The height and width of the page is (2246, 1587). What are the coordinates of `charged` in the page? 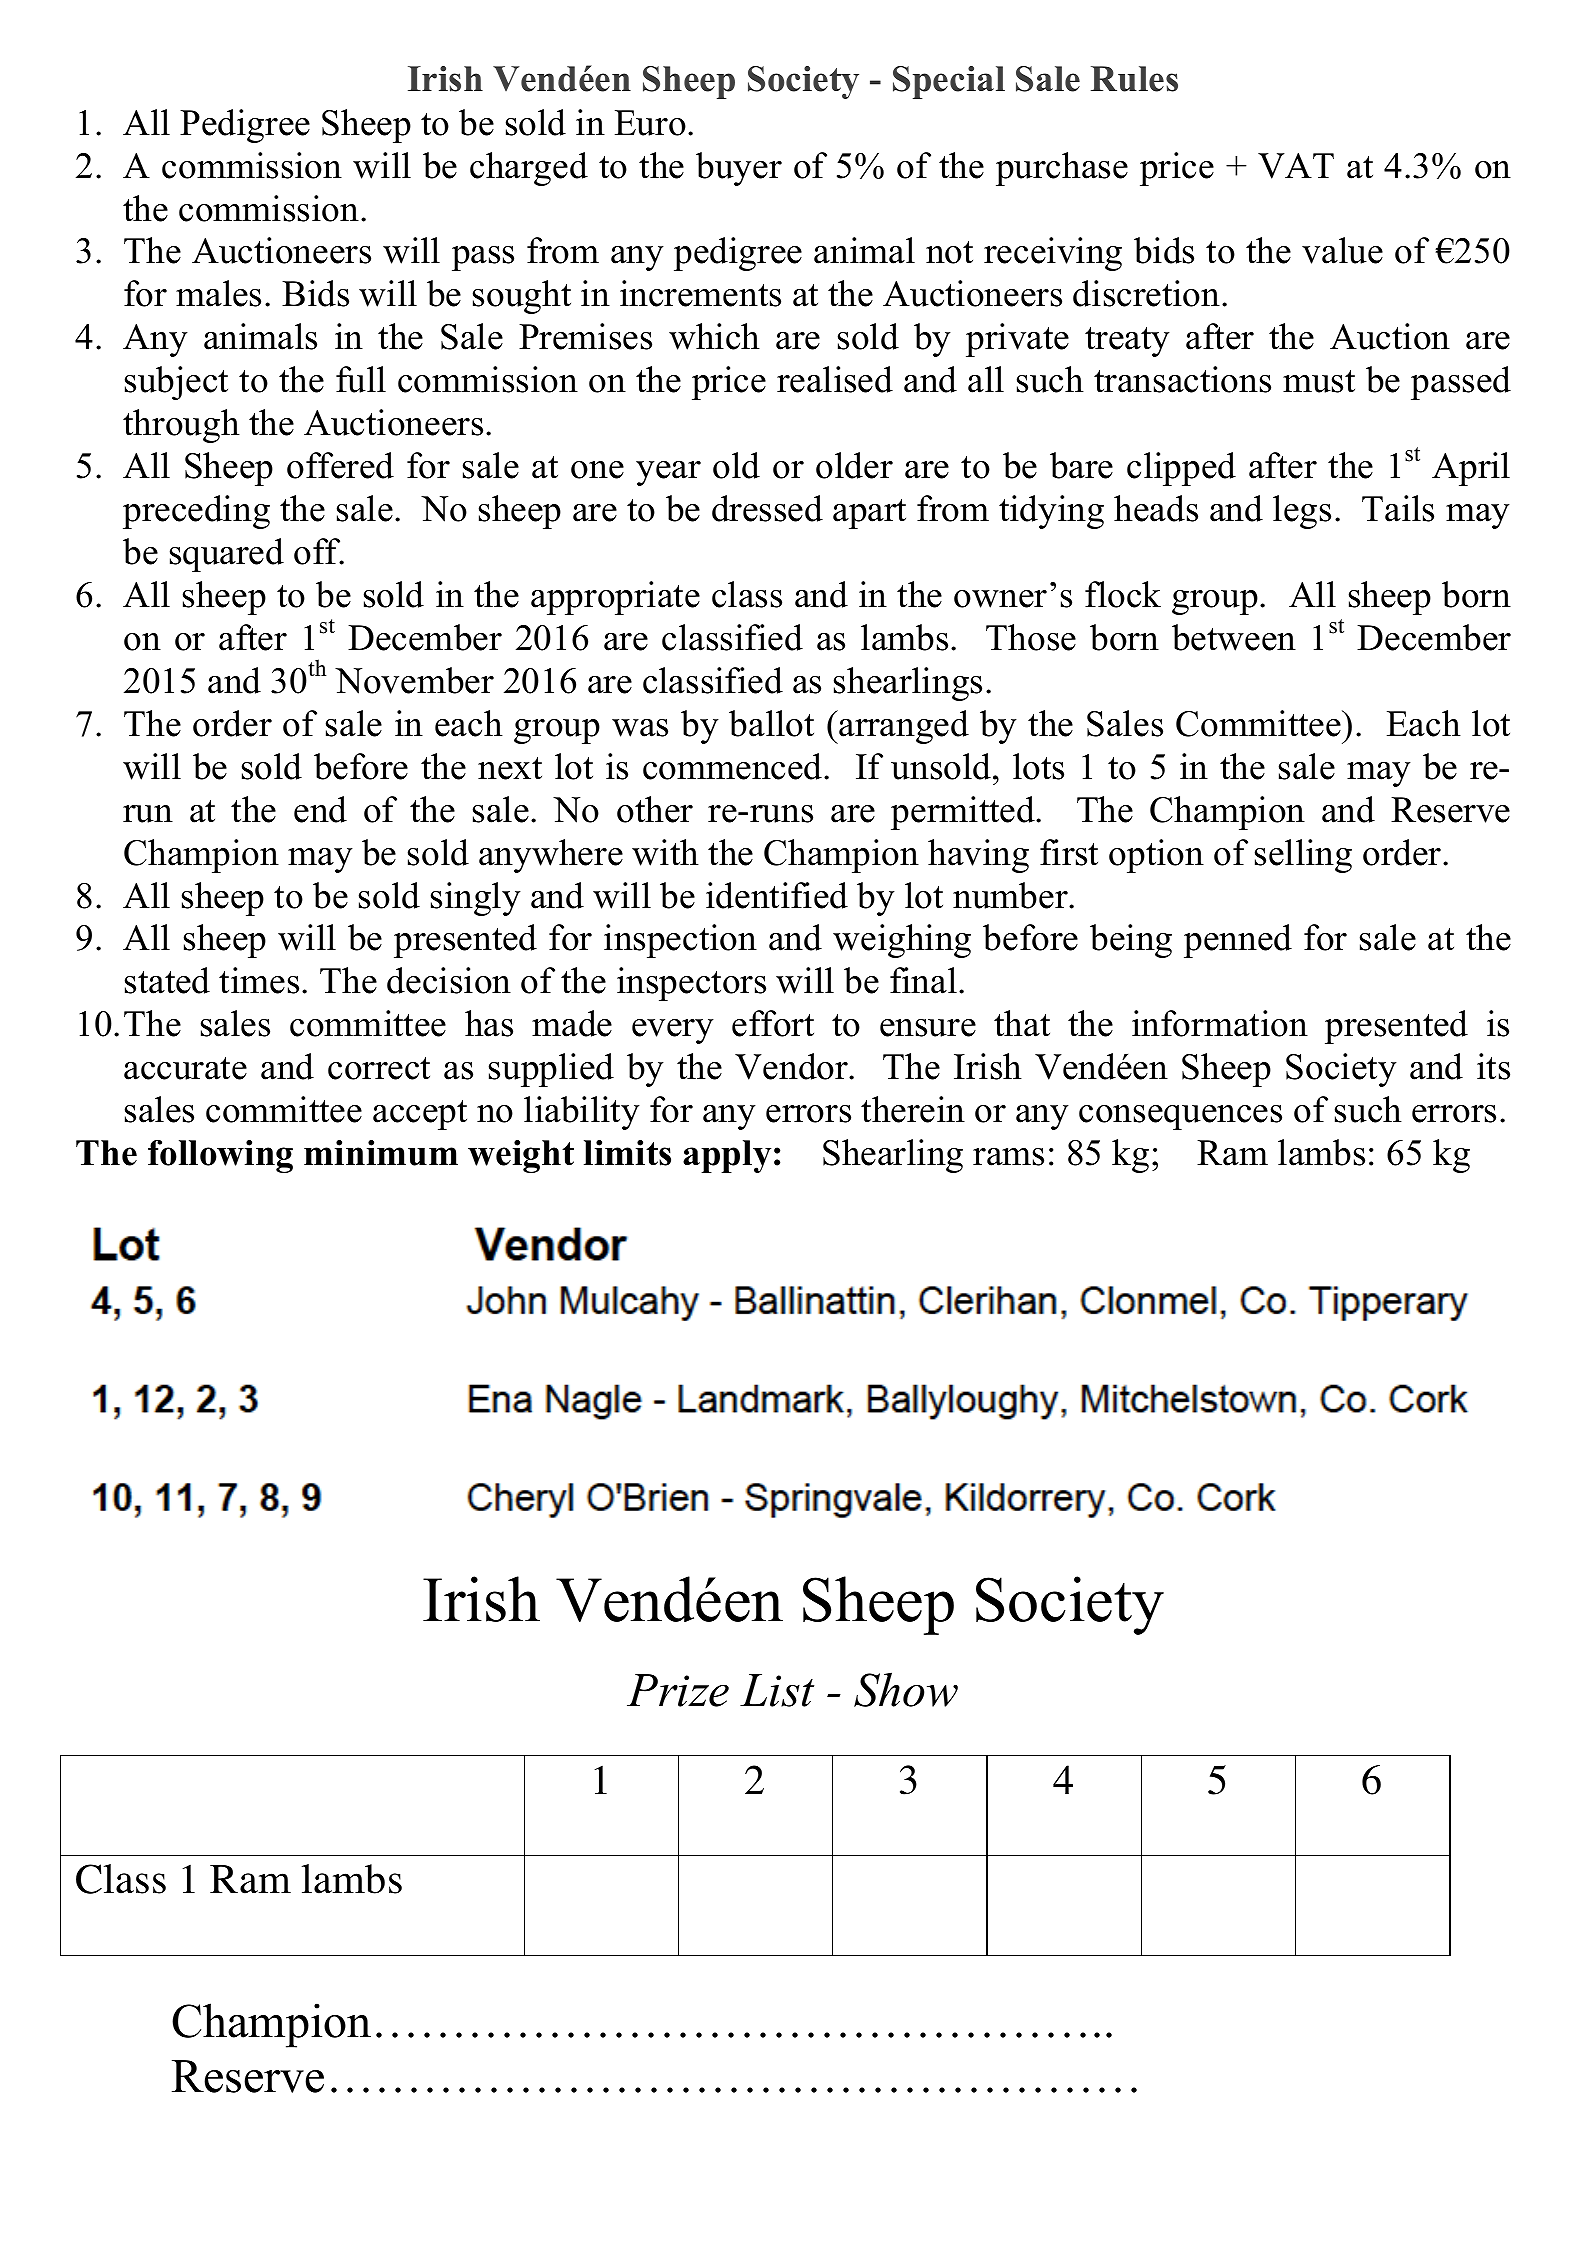 It's located at (529, 169).
